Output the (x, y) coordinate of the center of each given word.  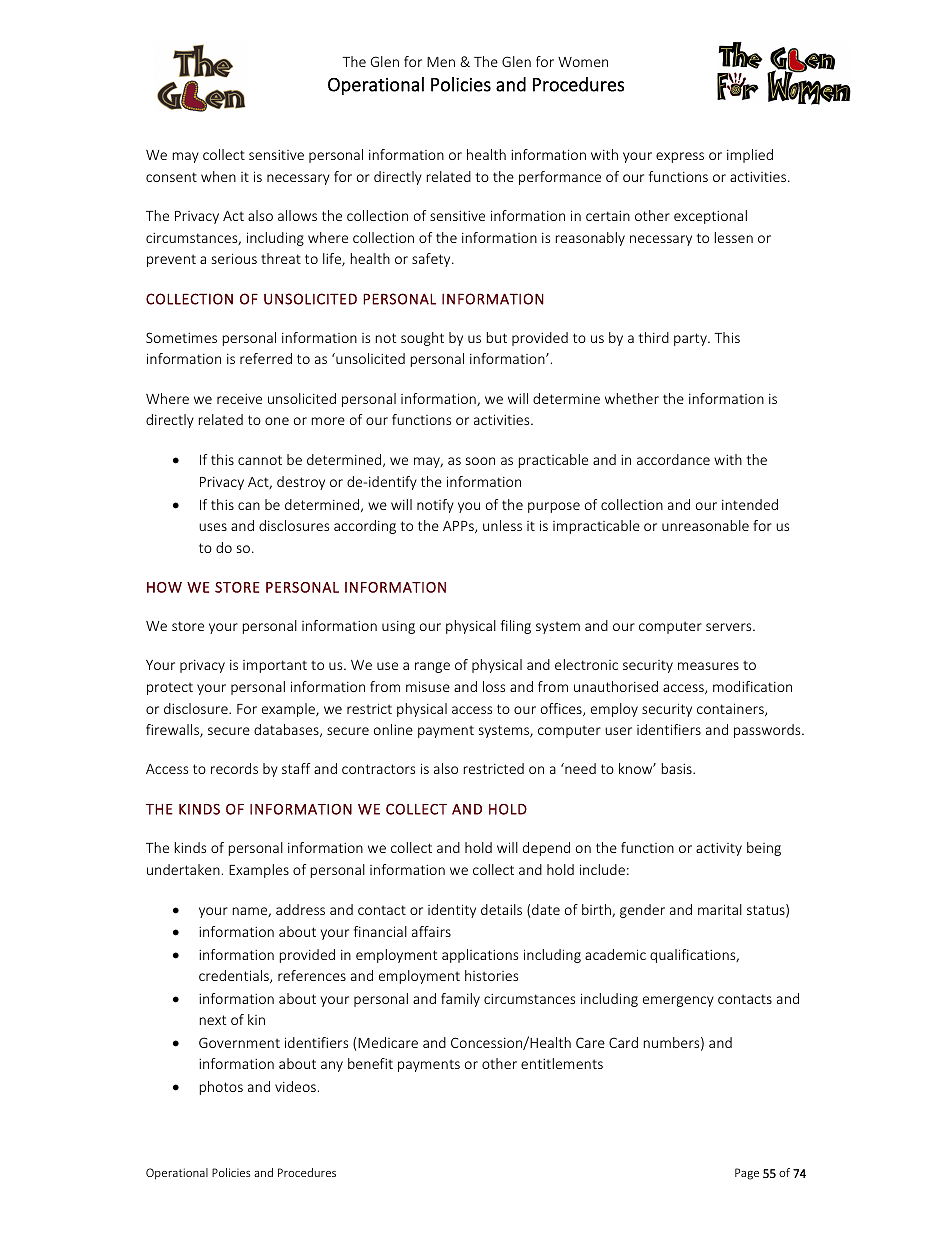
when (218, 176)
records (234, 768)
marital (720, 909)
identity (452, 911)
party (691, 339)
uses (213, 527)
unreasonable (705, 525)
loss (494, 686)
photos (221, 1088)
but (497, 337)
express (680, 157)
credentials (235, 976)
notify (435, 506)
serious (234, 258)
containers (731, 709)
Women (583, 62)
